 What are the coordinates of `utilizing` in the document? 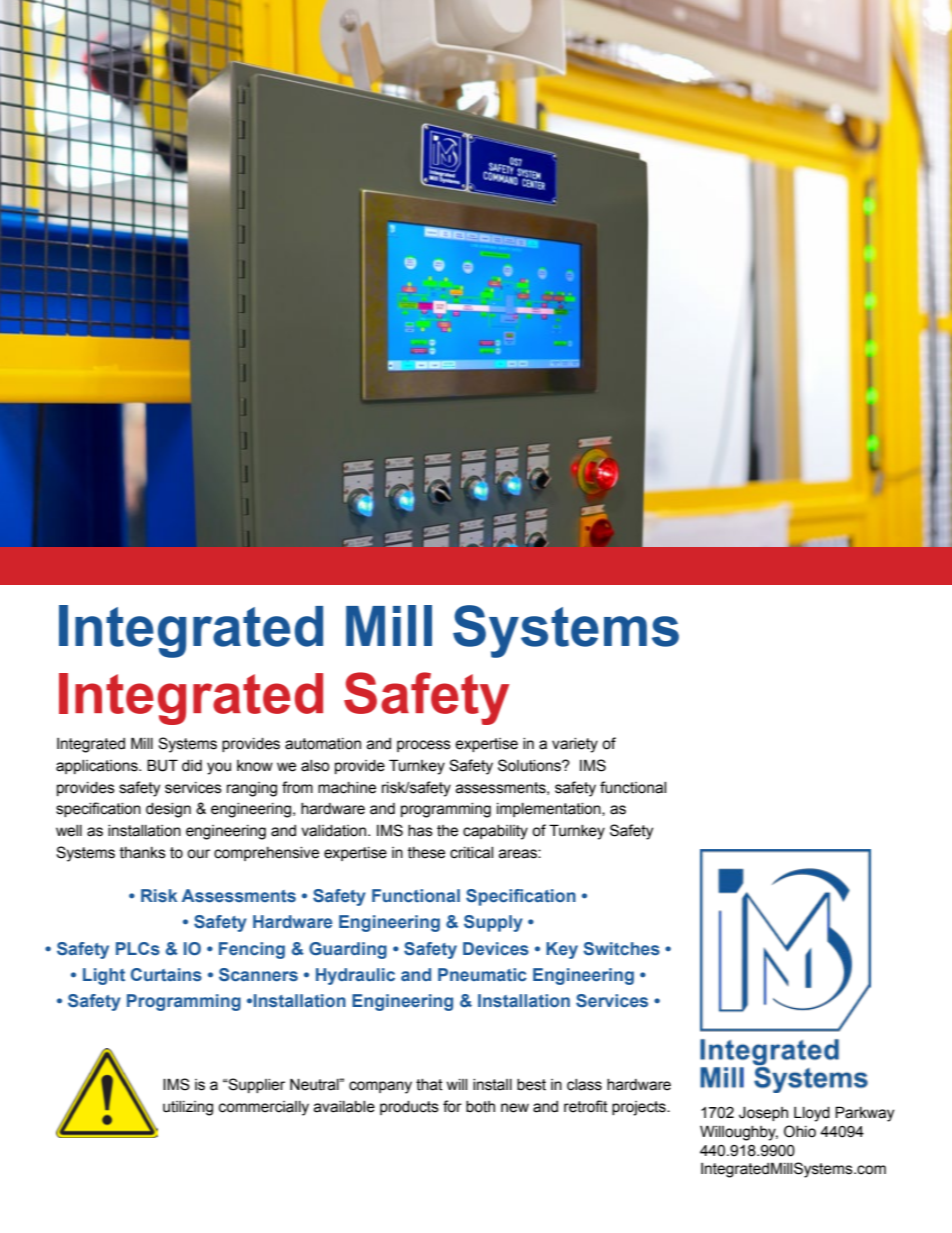 It's located at (188, 1108).
